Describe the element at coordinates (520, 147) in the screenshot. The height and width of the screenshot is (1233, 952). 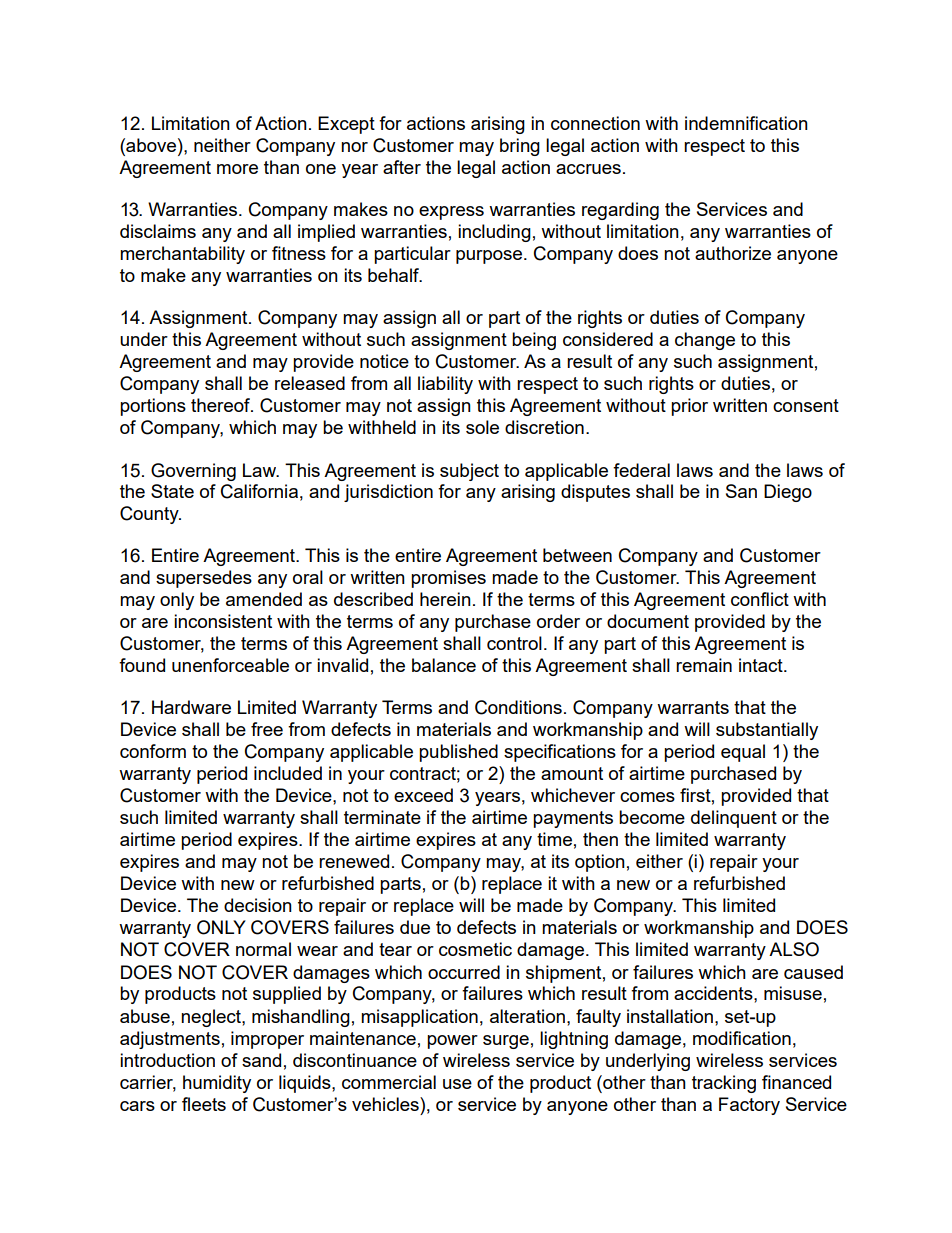
I see `bring` at that location.
